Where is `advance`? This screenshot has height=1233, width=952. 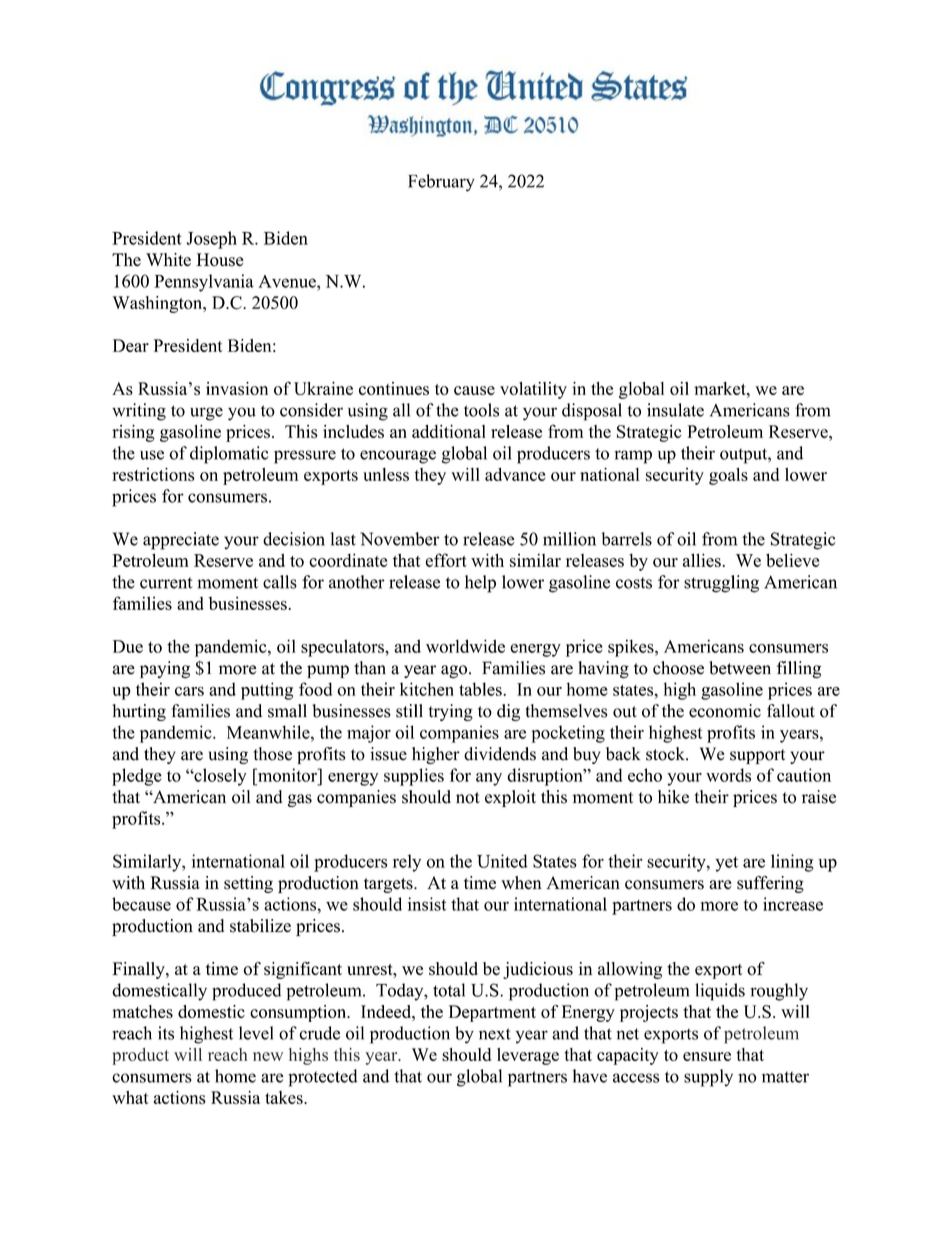
advance is located at coordinates (515, 474).
